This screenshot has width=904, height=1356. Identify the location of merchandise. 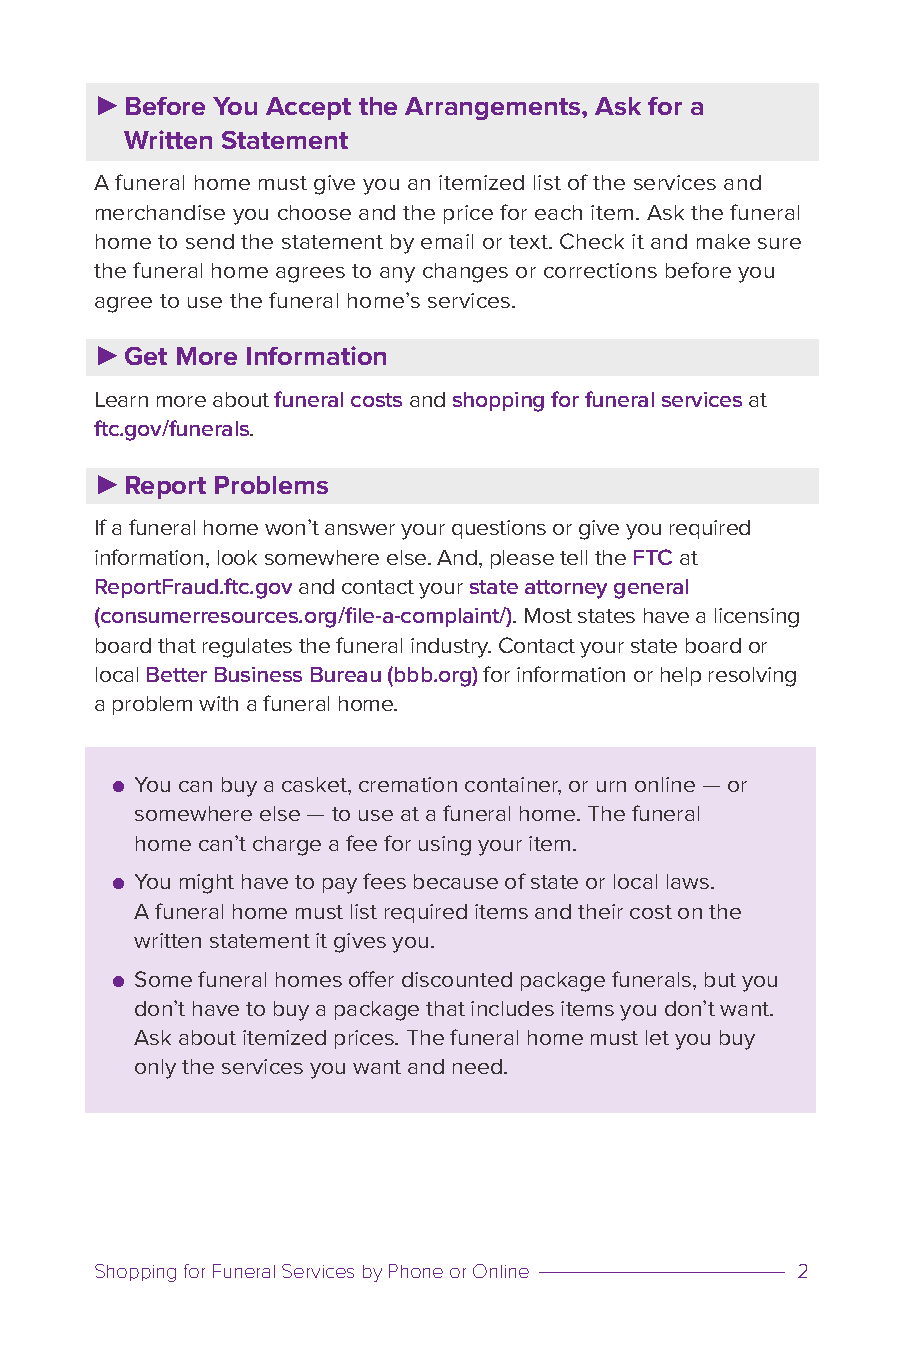
(160, 212).
